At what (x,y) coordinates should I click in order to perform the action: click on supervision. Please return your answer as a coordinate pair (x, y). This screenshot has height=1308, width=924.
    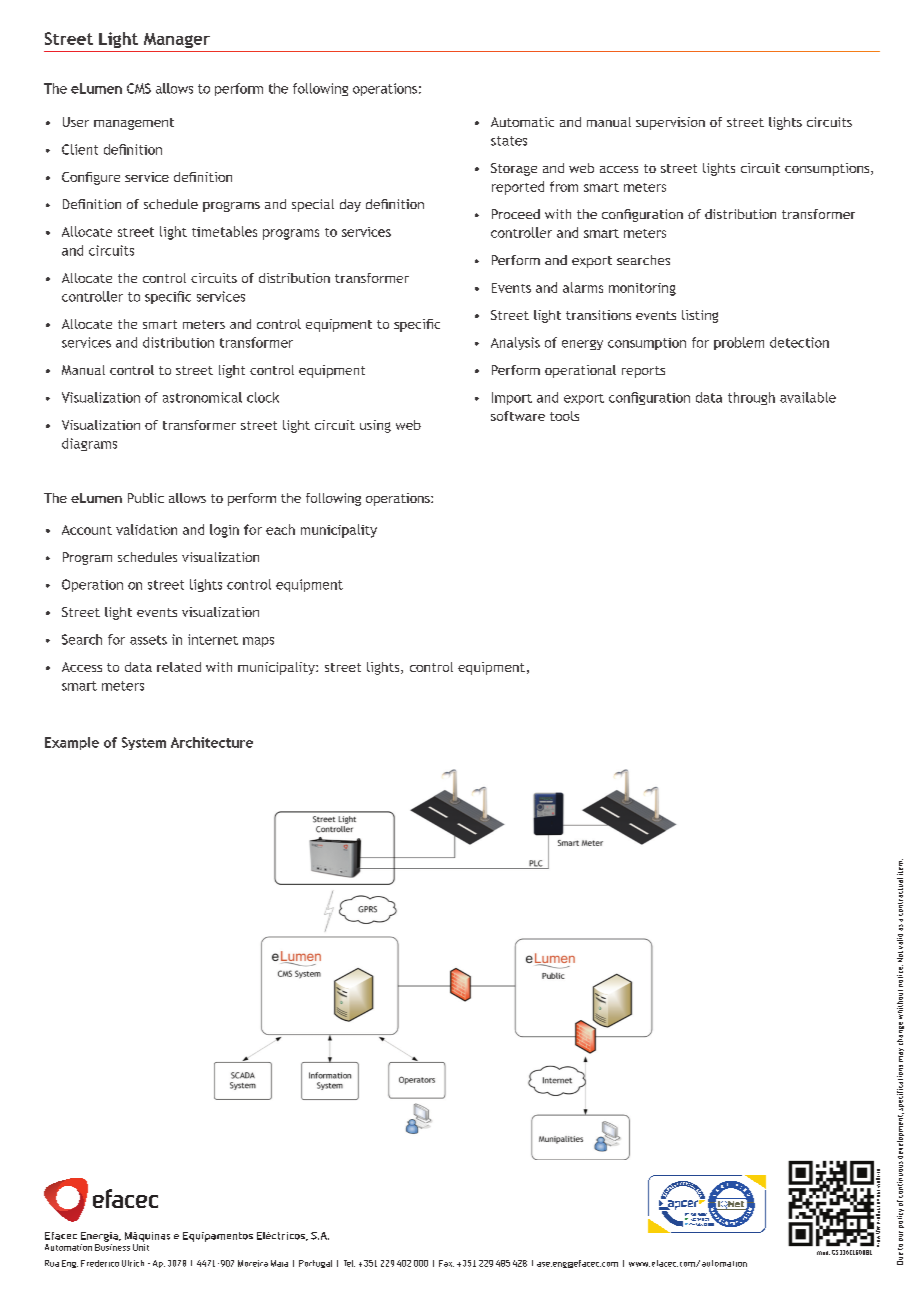
    Looking at the image, I should click on (670, 123).
